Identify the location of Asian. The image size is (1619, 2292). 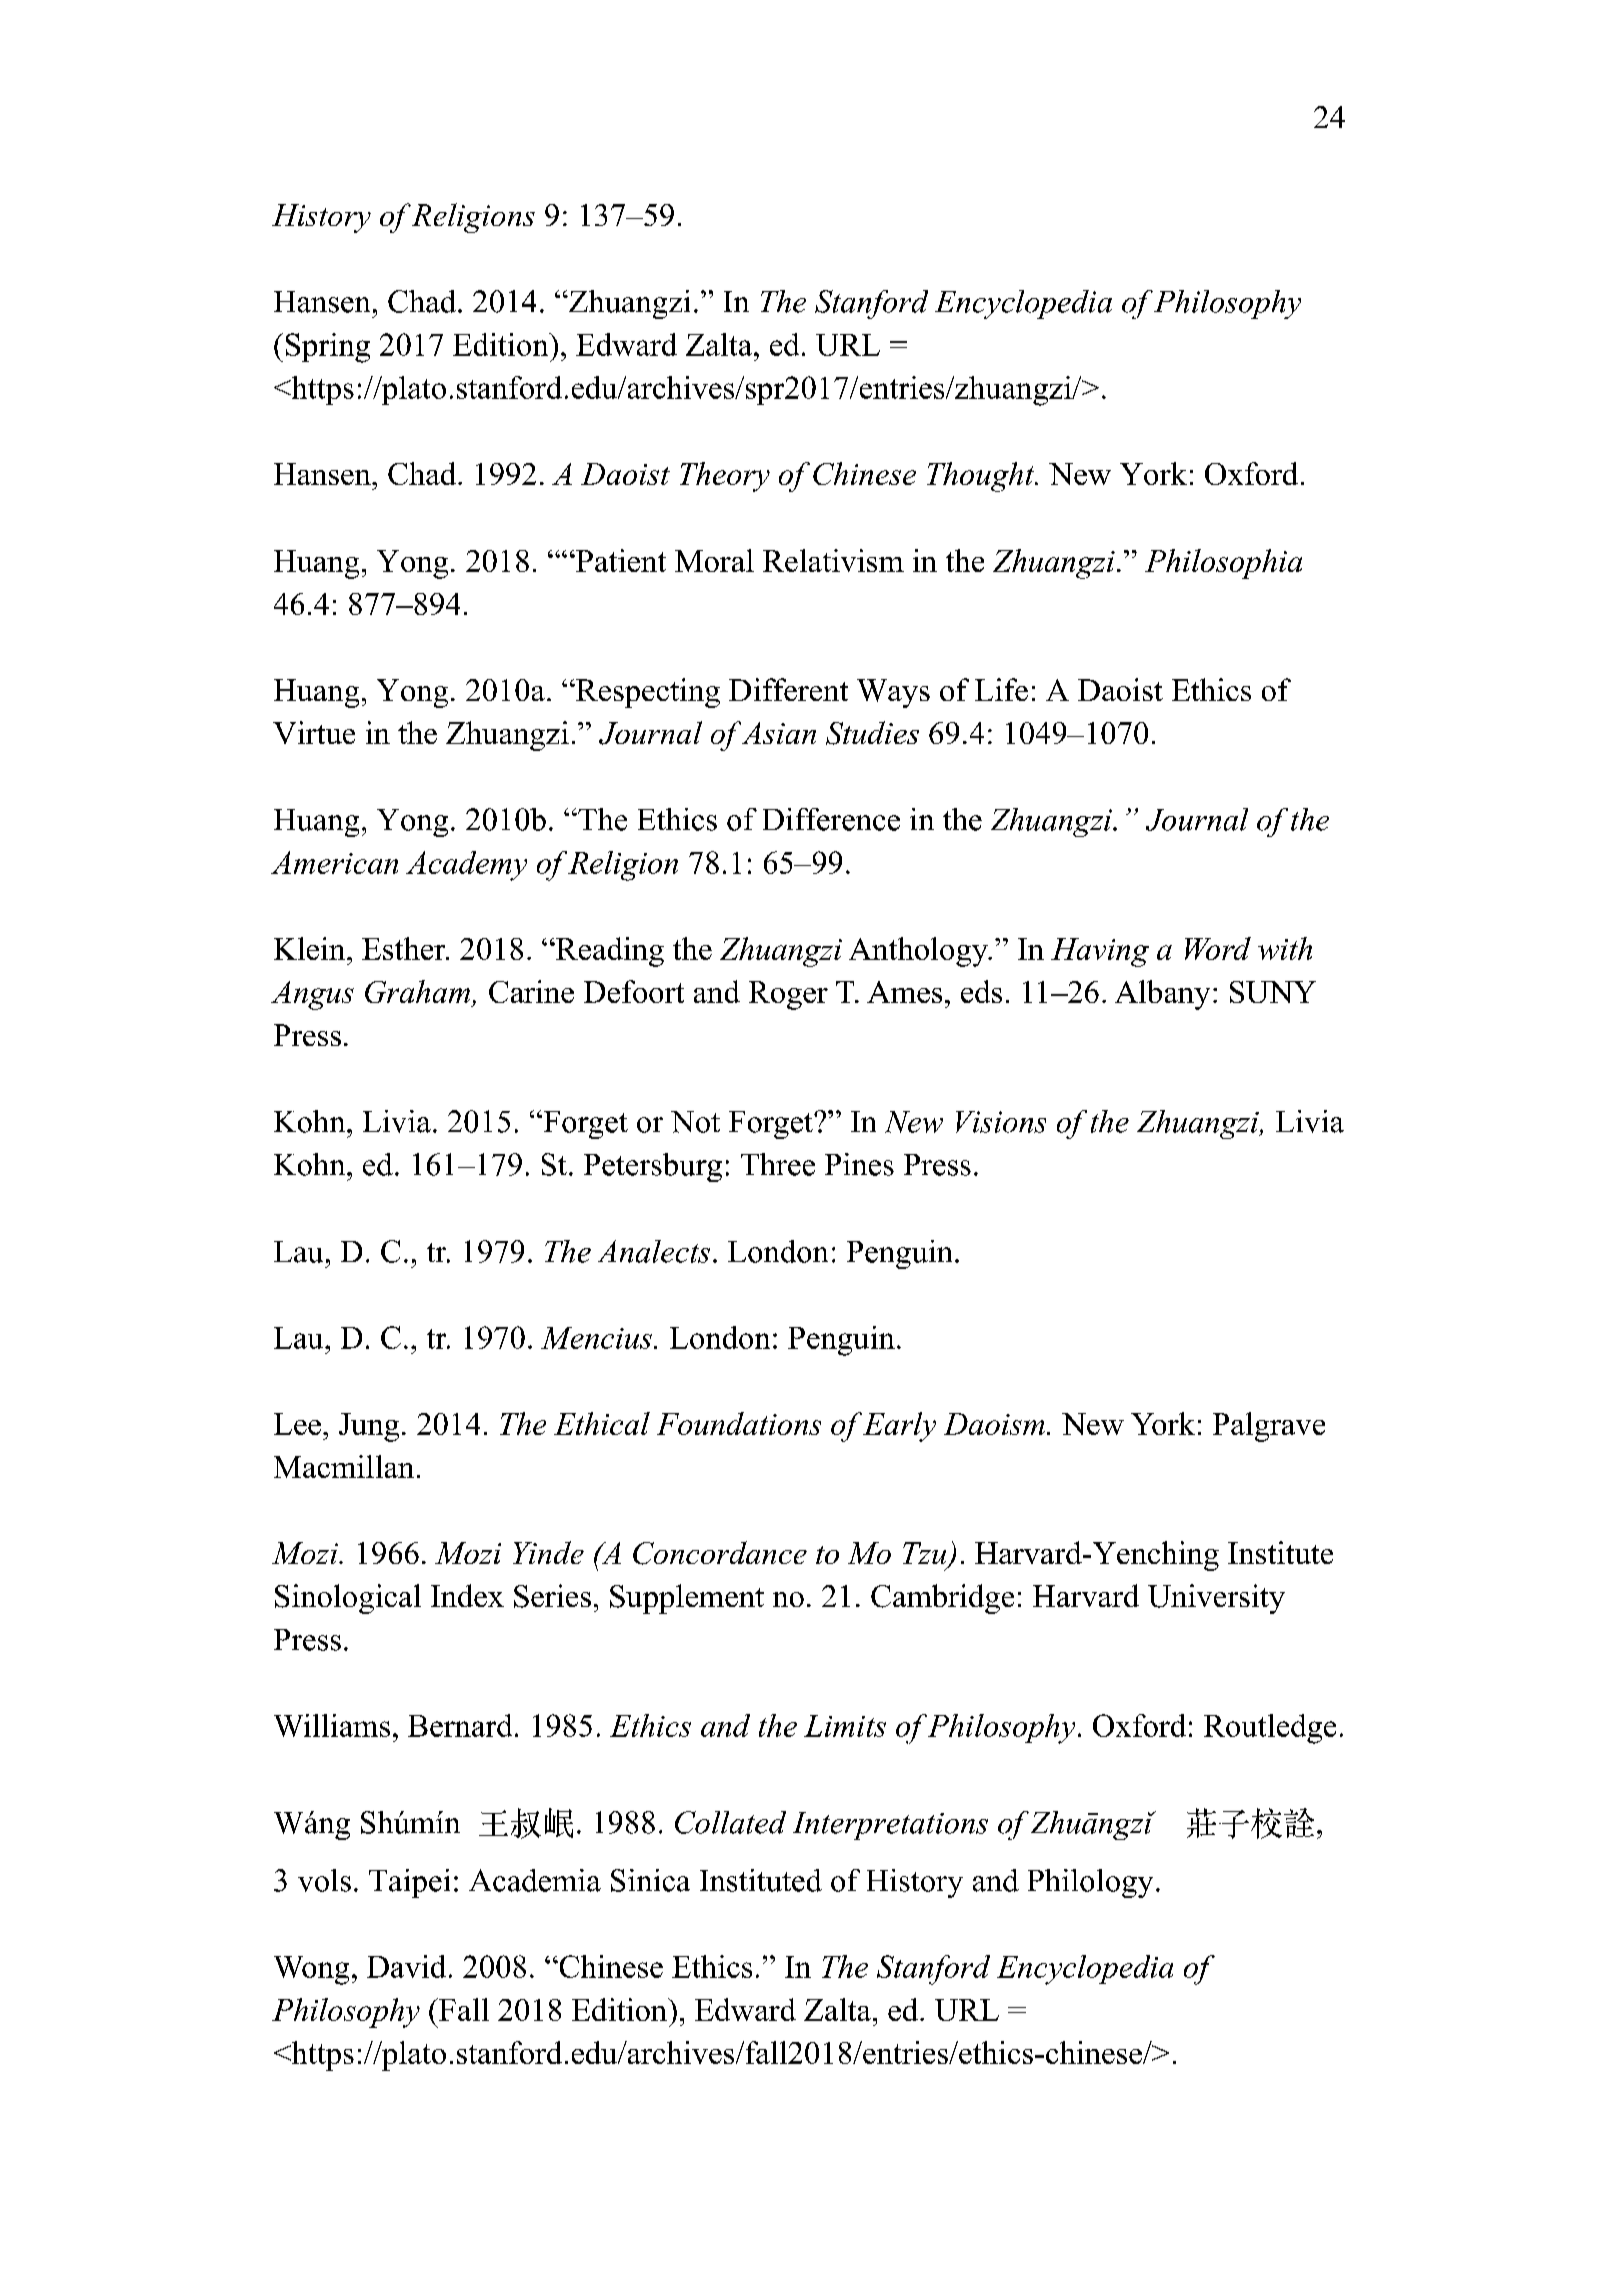
(779, 733).
